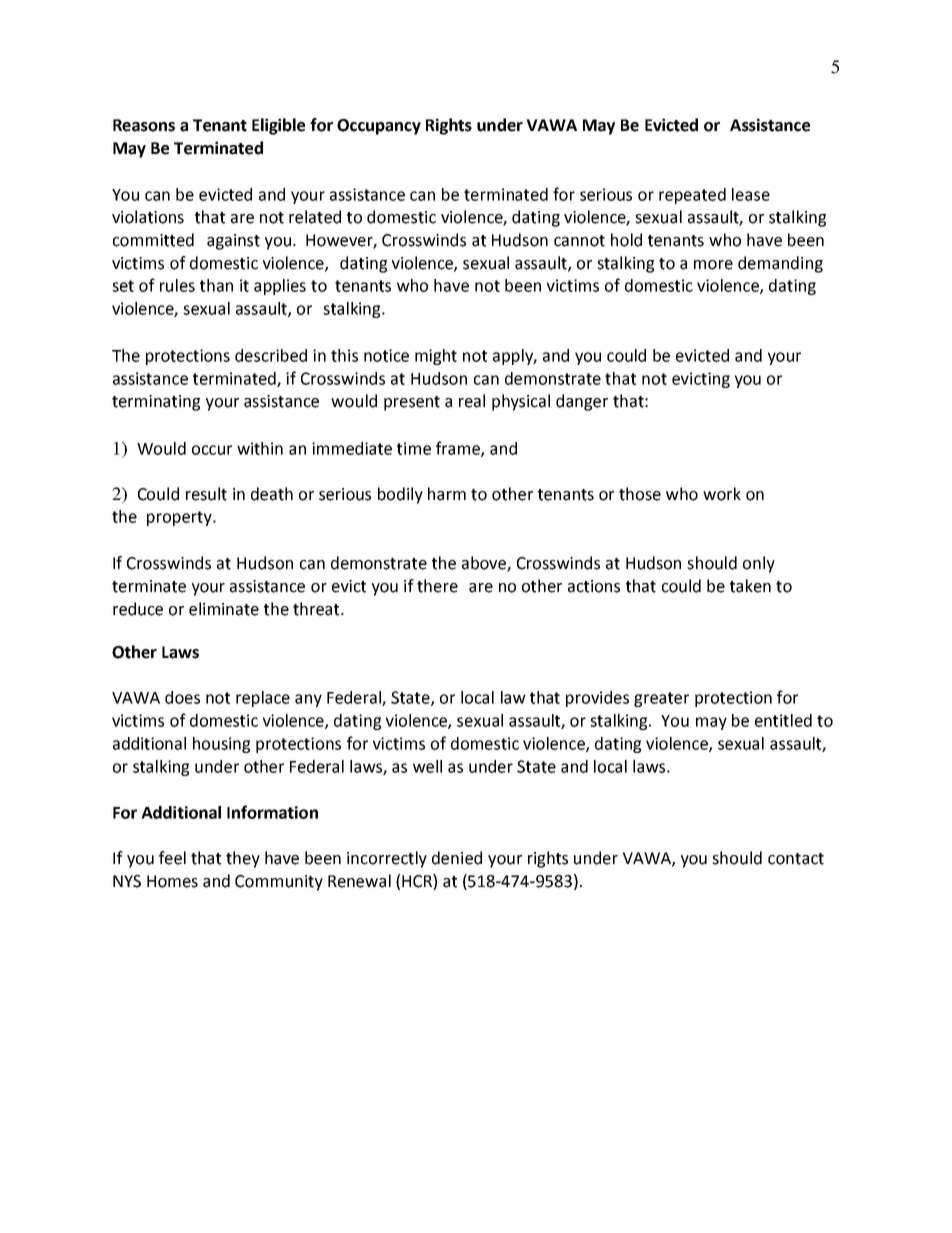  I want to click on denied, so click(457, 858).
